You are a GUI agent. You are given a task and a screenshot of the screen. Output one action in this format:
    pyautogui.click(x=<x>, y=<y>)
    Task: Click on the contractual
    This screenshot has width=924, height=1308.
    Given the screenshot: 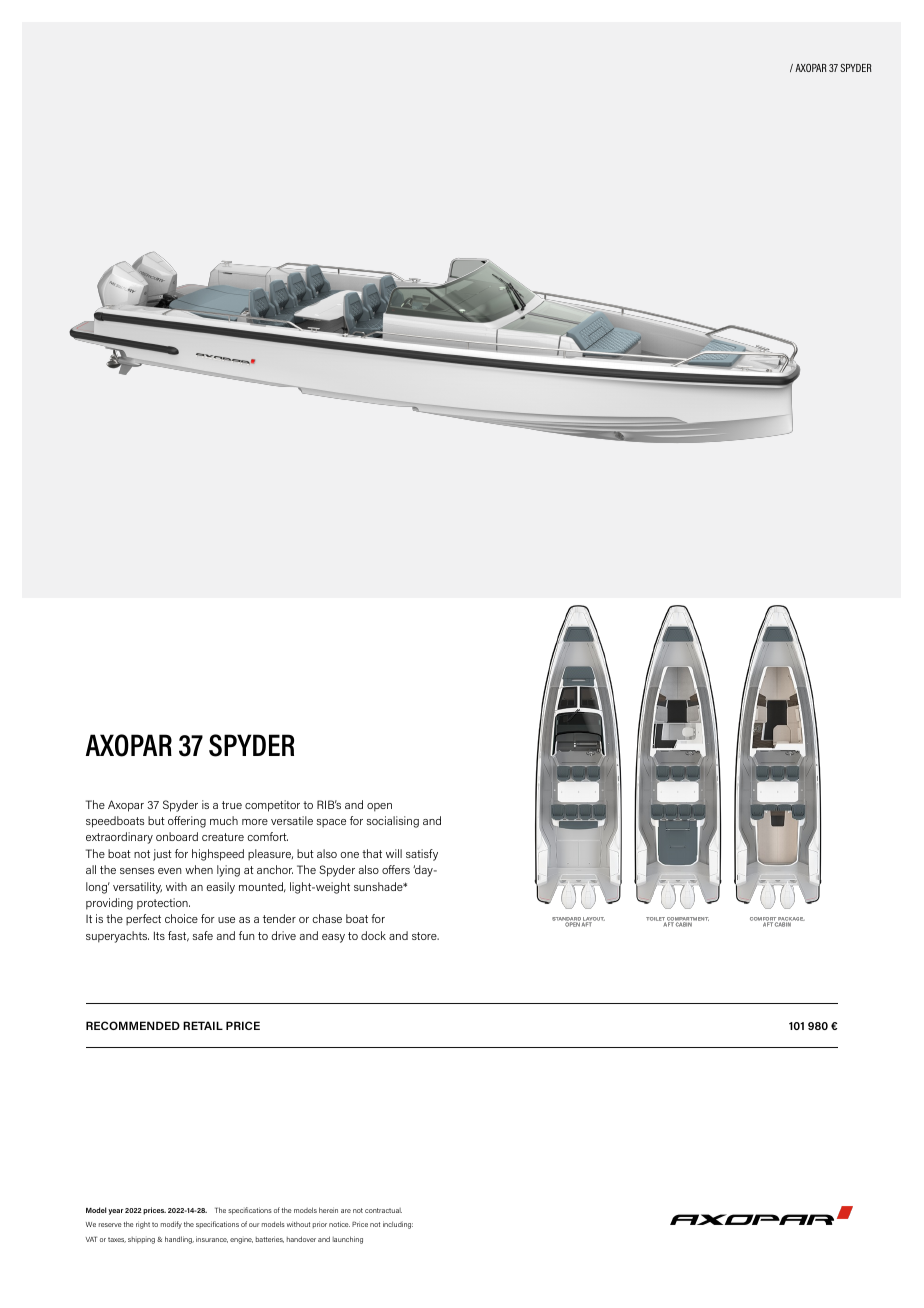 What is the action you would take?
    pyautogui.click(x=383, y=1210)
